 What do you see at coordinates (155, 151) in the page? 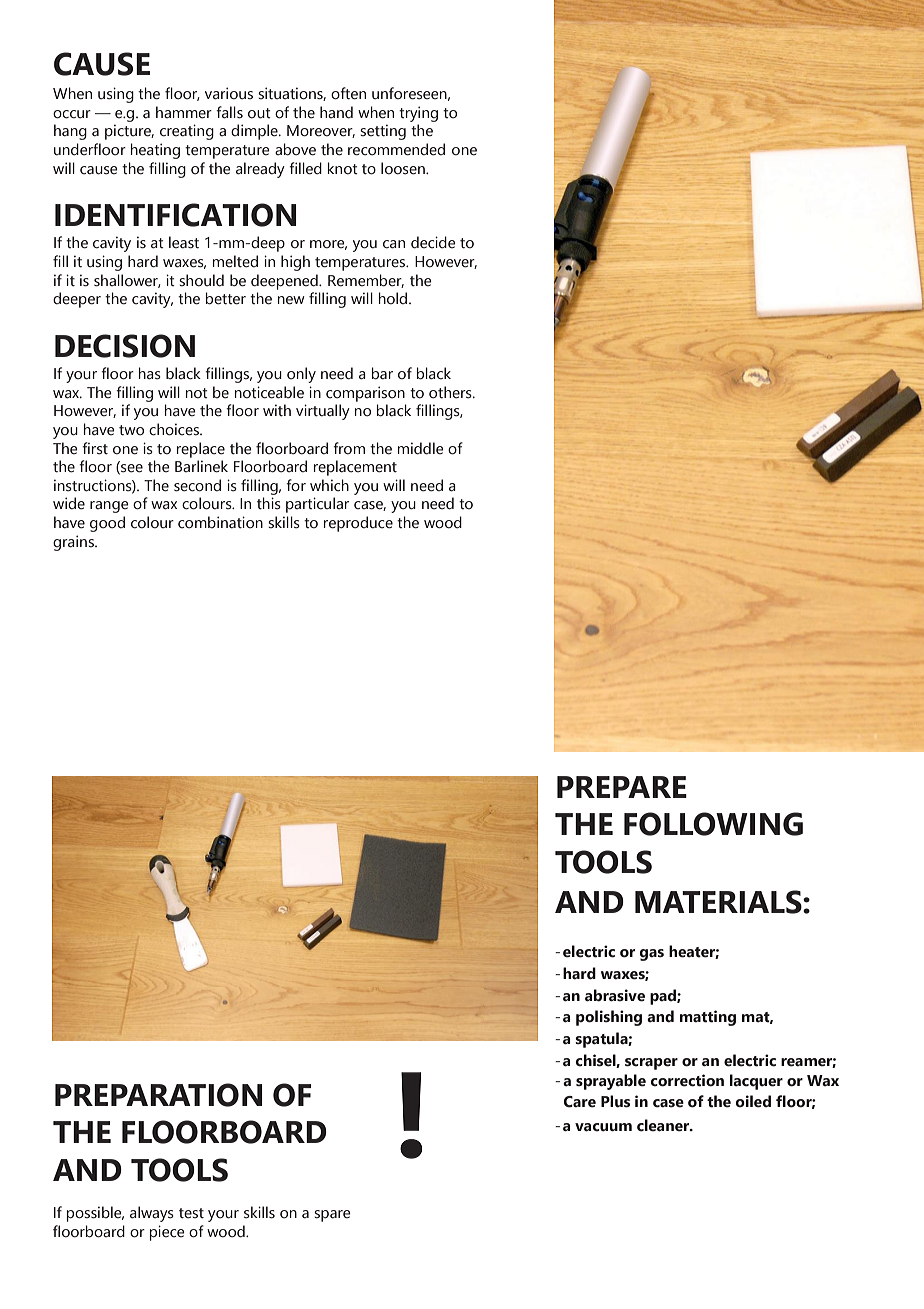
I see `heating` at bounding box center [155, 151].
